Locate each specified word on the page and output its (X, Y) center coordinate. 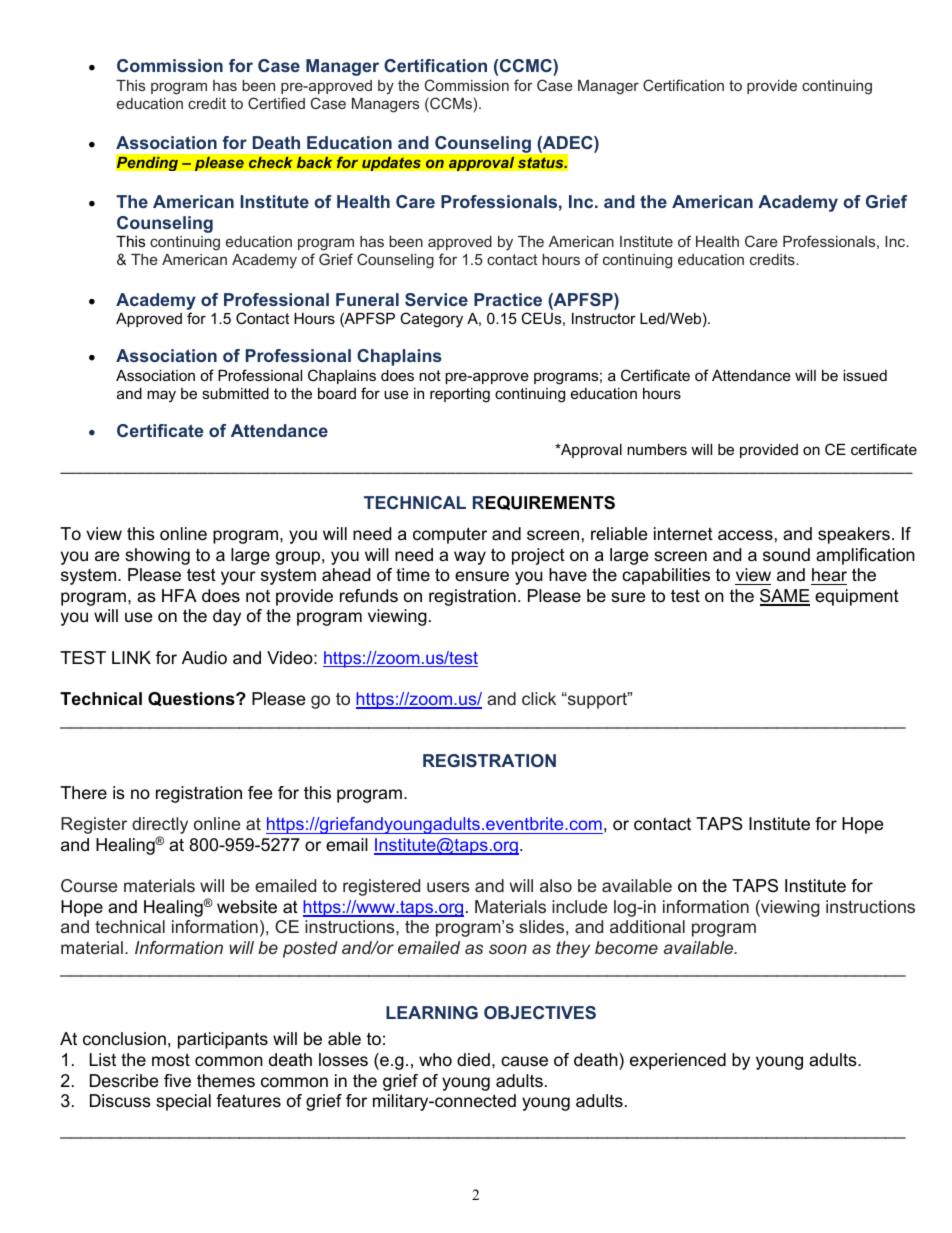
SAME (785, 597)
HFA (179, 595)
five (177, 1080)
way (470, 558)
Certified (276, 103)
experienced (678, 1061)
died (473, 1059)
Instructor (604, 318)
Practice (508, 299)
